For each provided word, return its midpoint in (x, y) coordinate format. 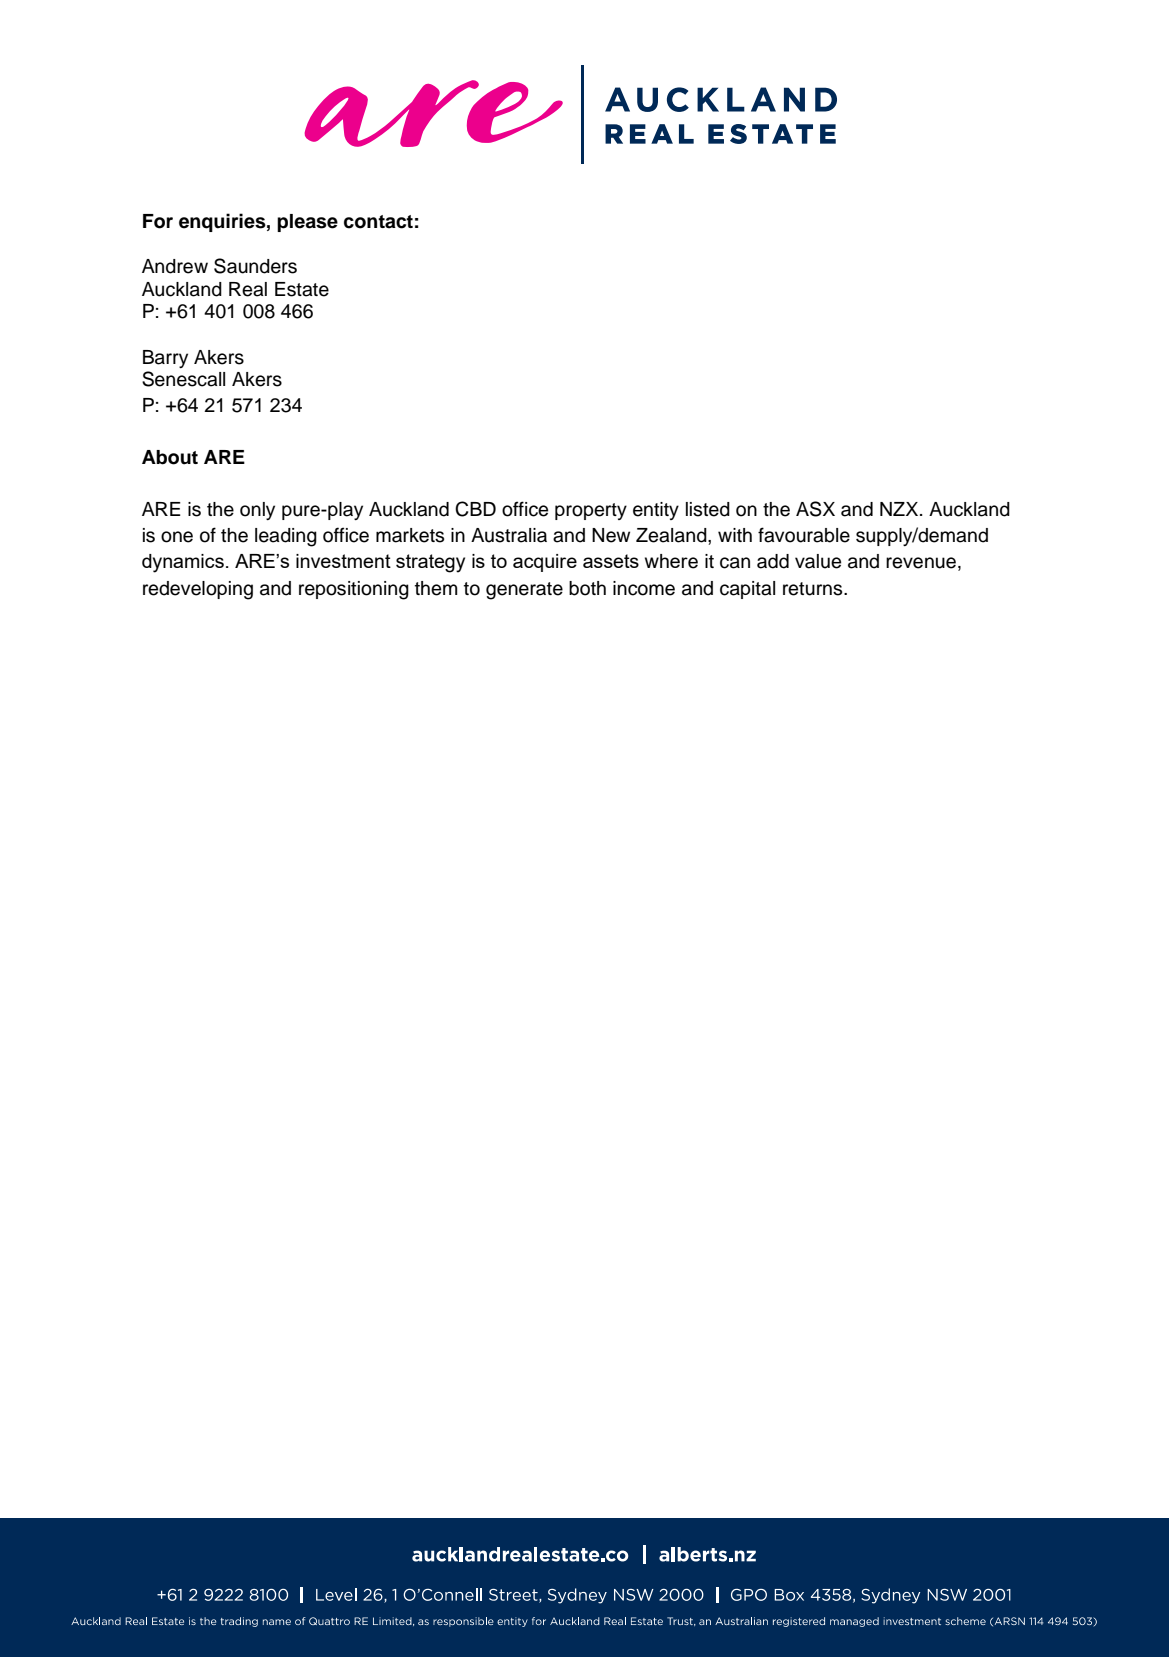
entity (656, 511)
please (307, 223)
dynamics (183, 563)
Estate (302, 289)
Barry (165, 359)
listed (708, 509)
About (170, 457)
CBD (475, 509)
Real (248, 289)
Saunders (255, 266)
